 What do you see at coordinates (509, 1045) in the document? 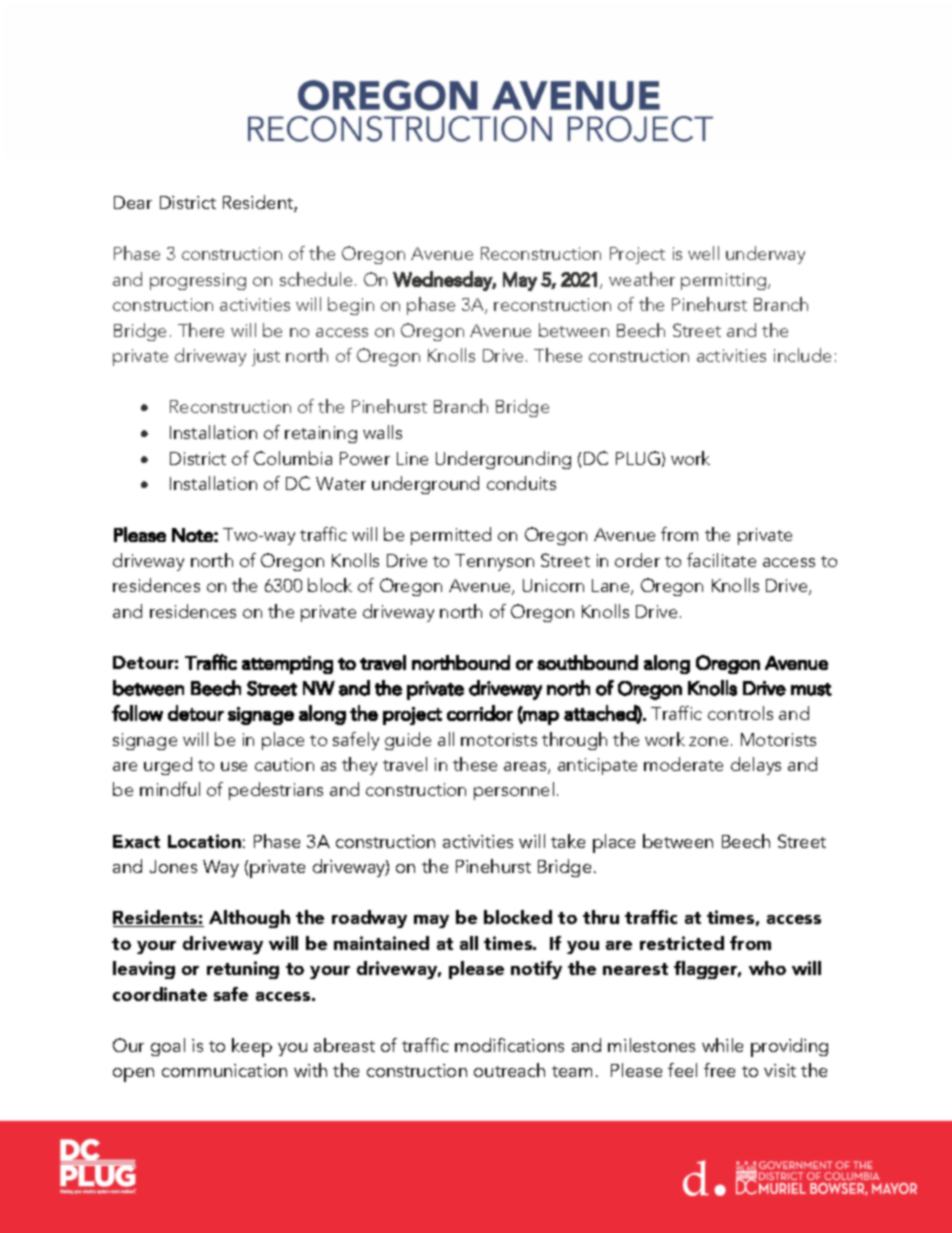
I see `modifications` at bounding box center [509, 1045].
